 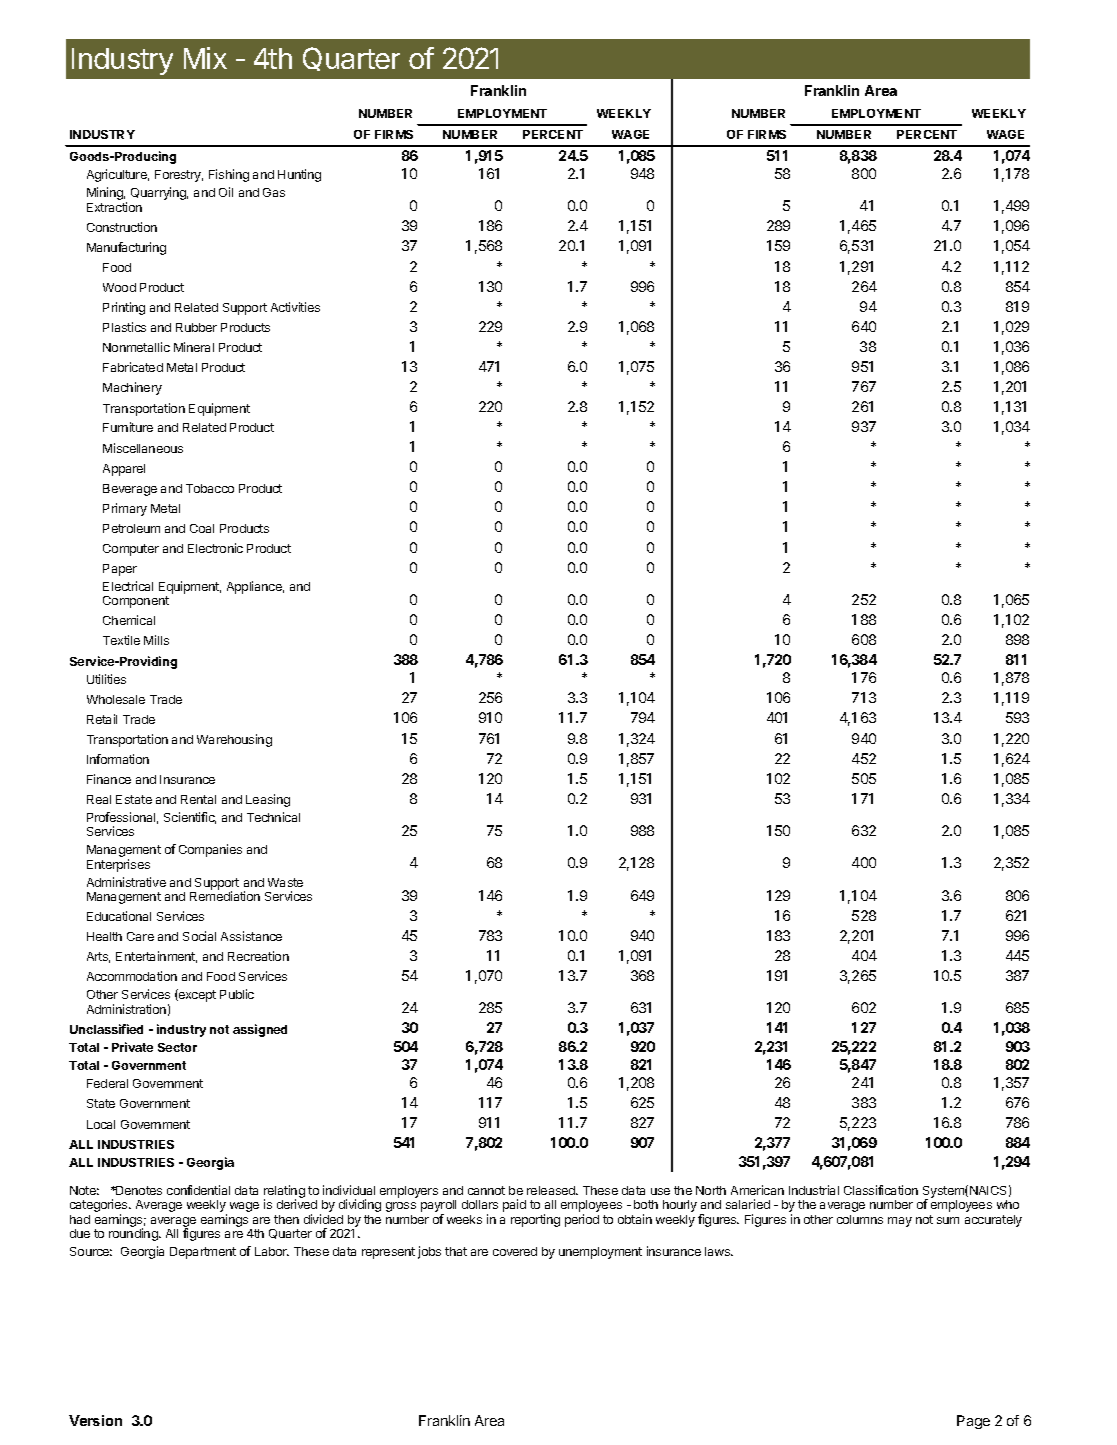 I want to click on Version, so click(x=95, y=1420).
